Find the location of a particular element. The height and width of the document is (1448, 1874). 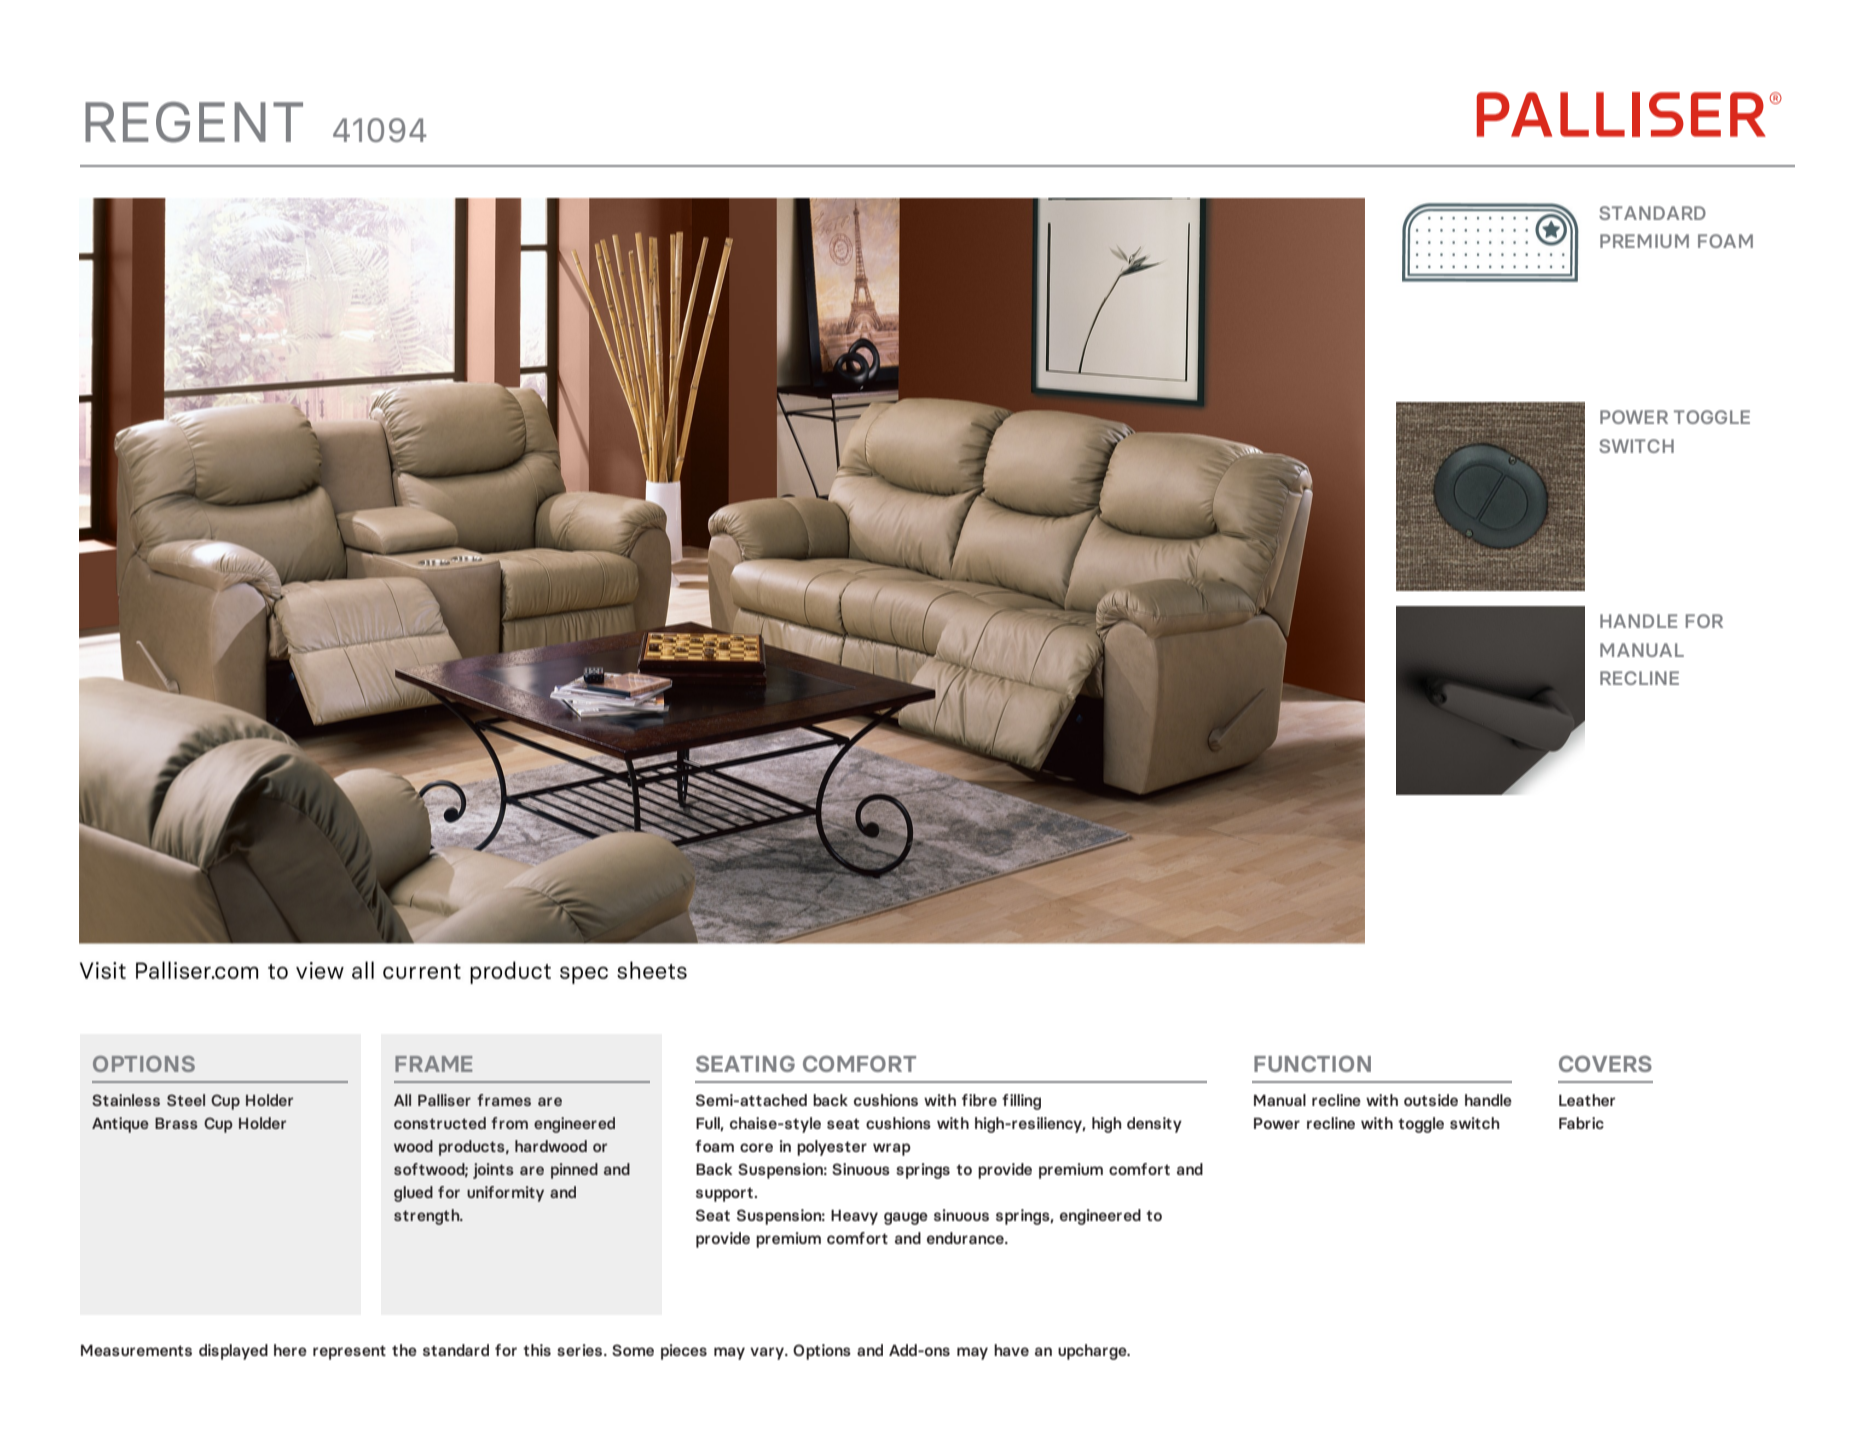

filling is located at coordinates (1021, 1102).
